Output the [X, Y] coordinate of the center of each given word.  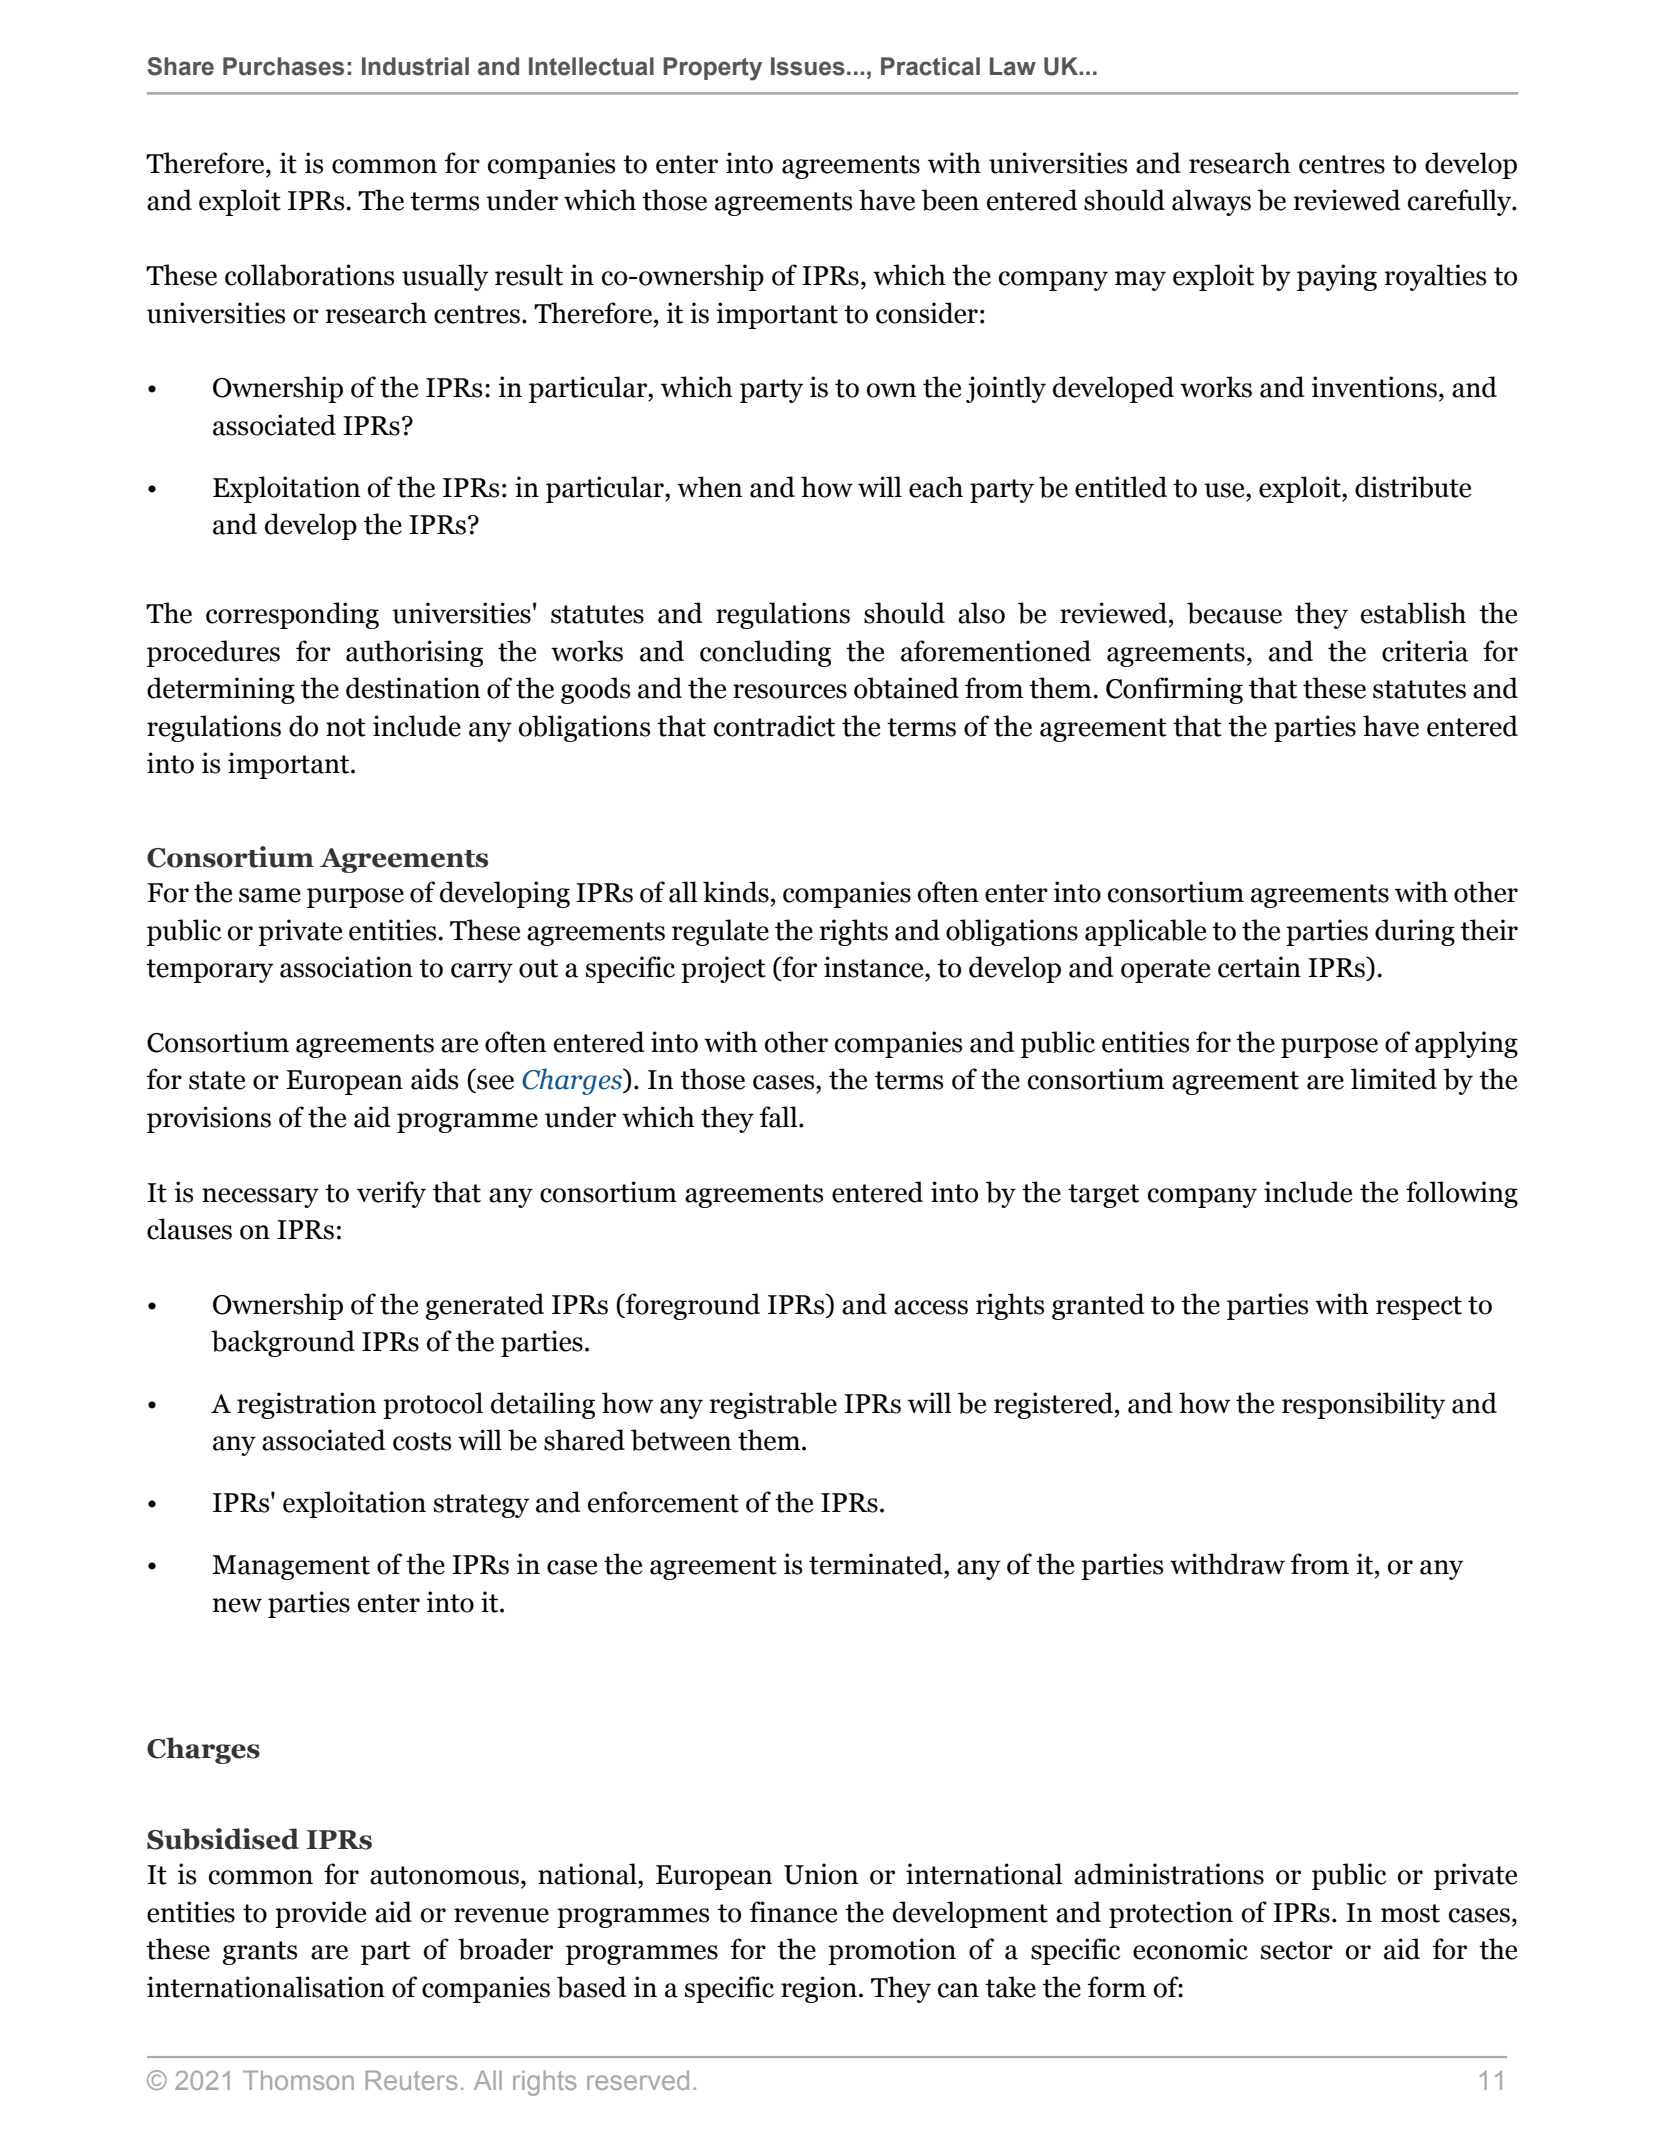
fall [780, 1117]
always [1211, 202]
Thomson [298, 2080]
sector [1297, 1950]
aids [434, 1079]
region [819, 1989]
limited [1394, 1079]
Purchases [283, 66]
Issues [808, 66]
